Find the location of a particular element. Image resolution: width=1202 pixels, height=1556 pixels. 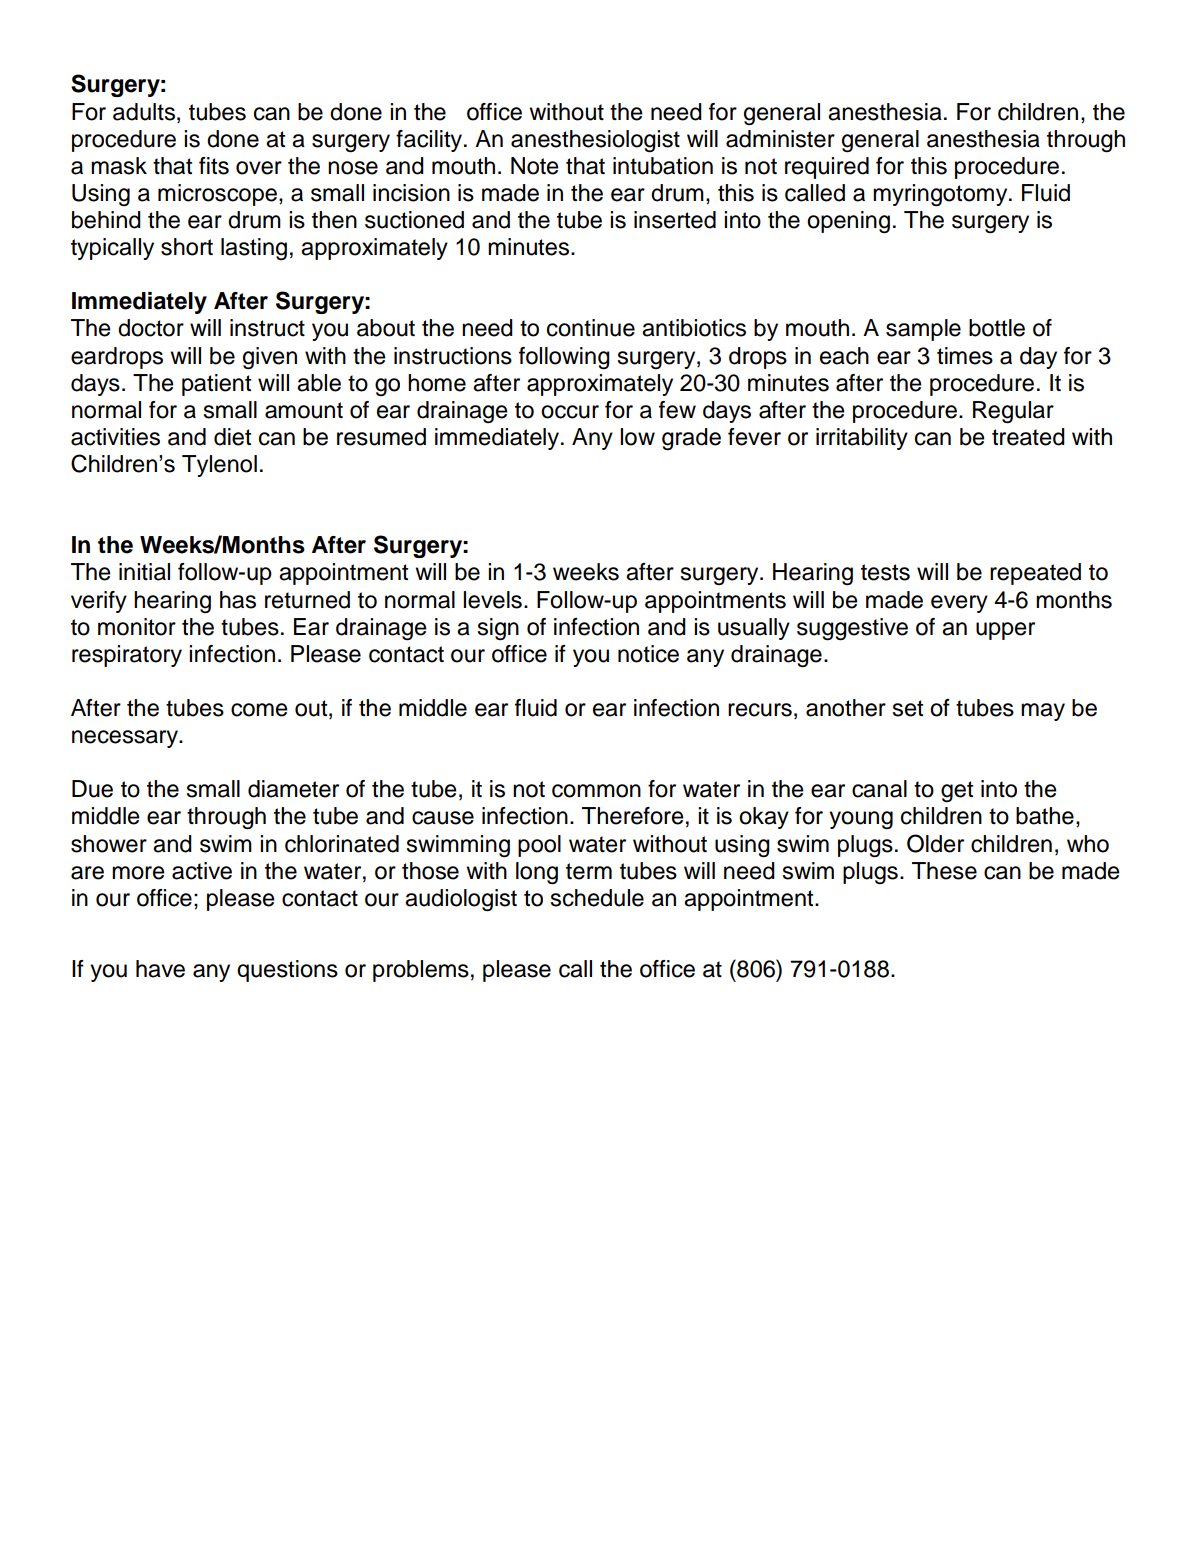

have is located at coordinates (160, 969).
